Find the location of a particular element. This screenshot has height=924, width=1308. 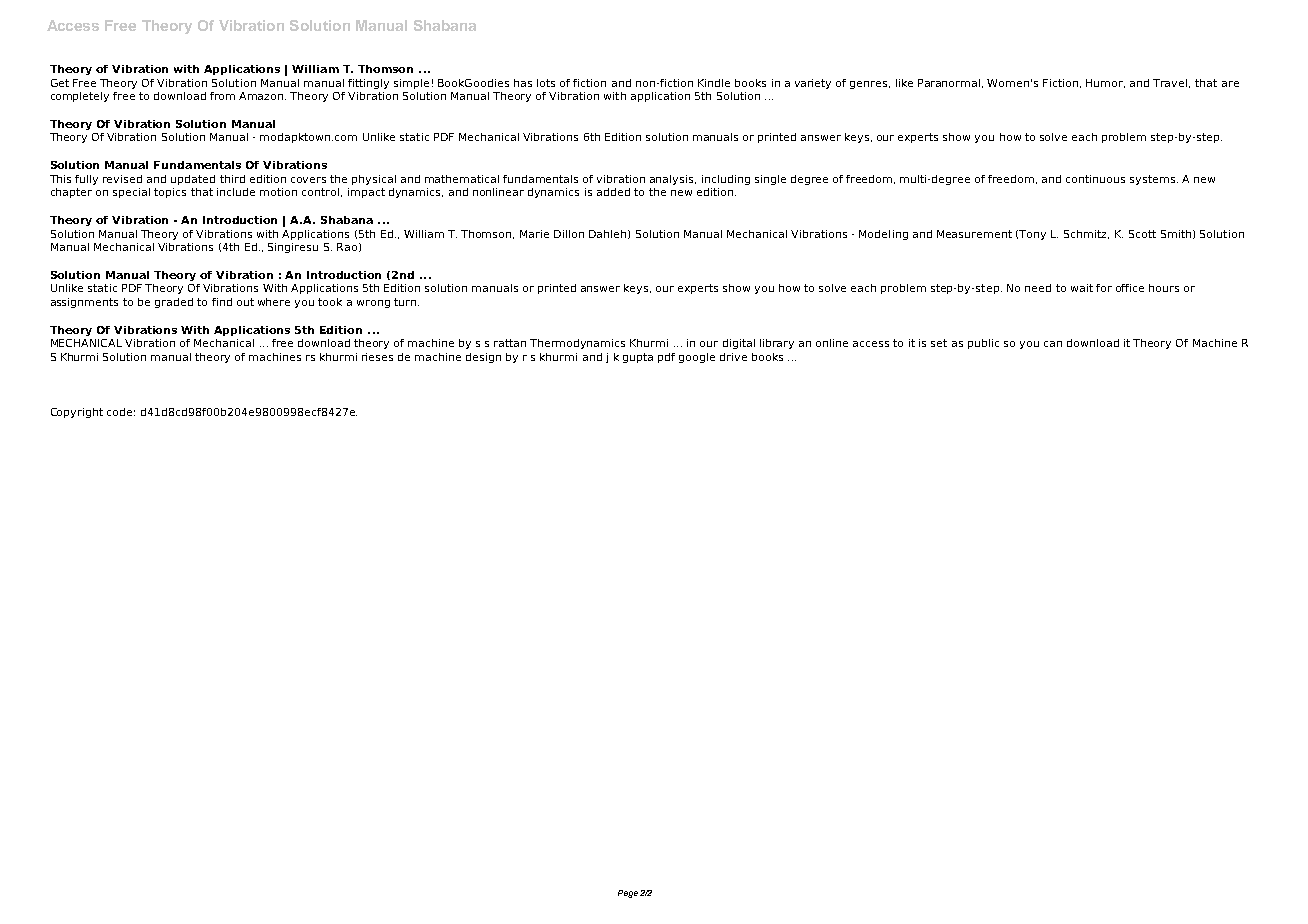

drive is located at coordinates (733, 357).
